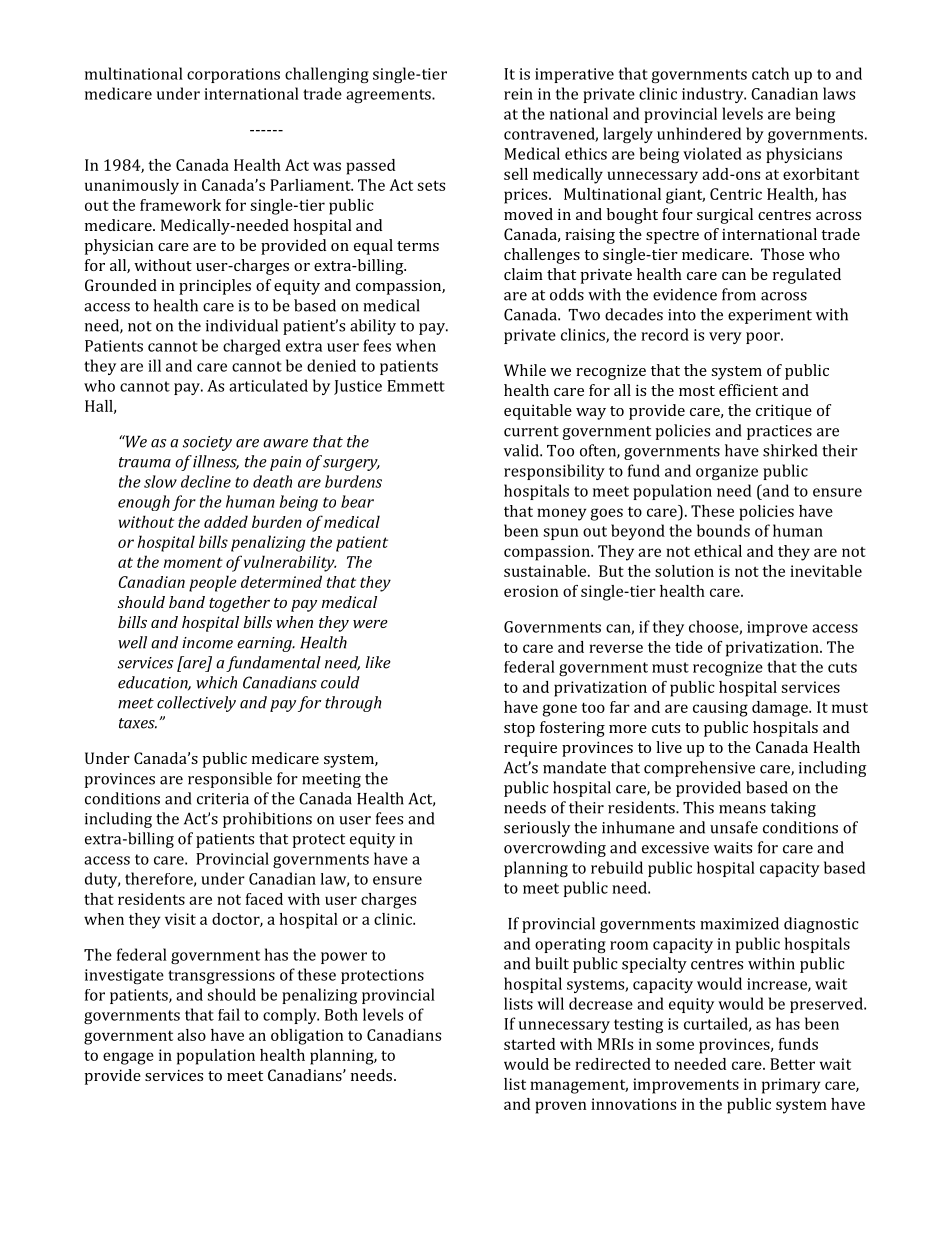 This screenshot has width=952, height=1233. What do you see at coordinates (518, 94) in the screenshot?
I see `rein` at bounding box center [518, 94].
